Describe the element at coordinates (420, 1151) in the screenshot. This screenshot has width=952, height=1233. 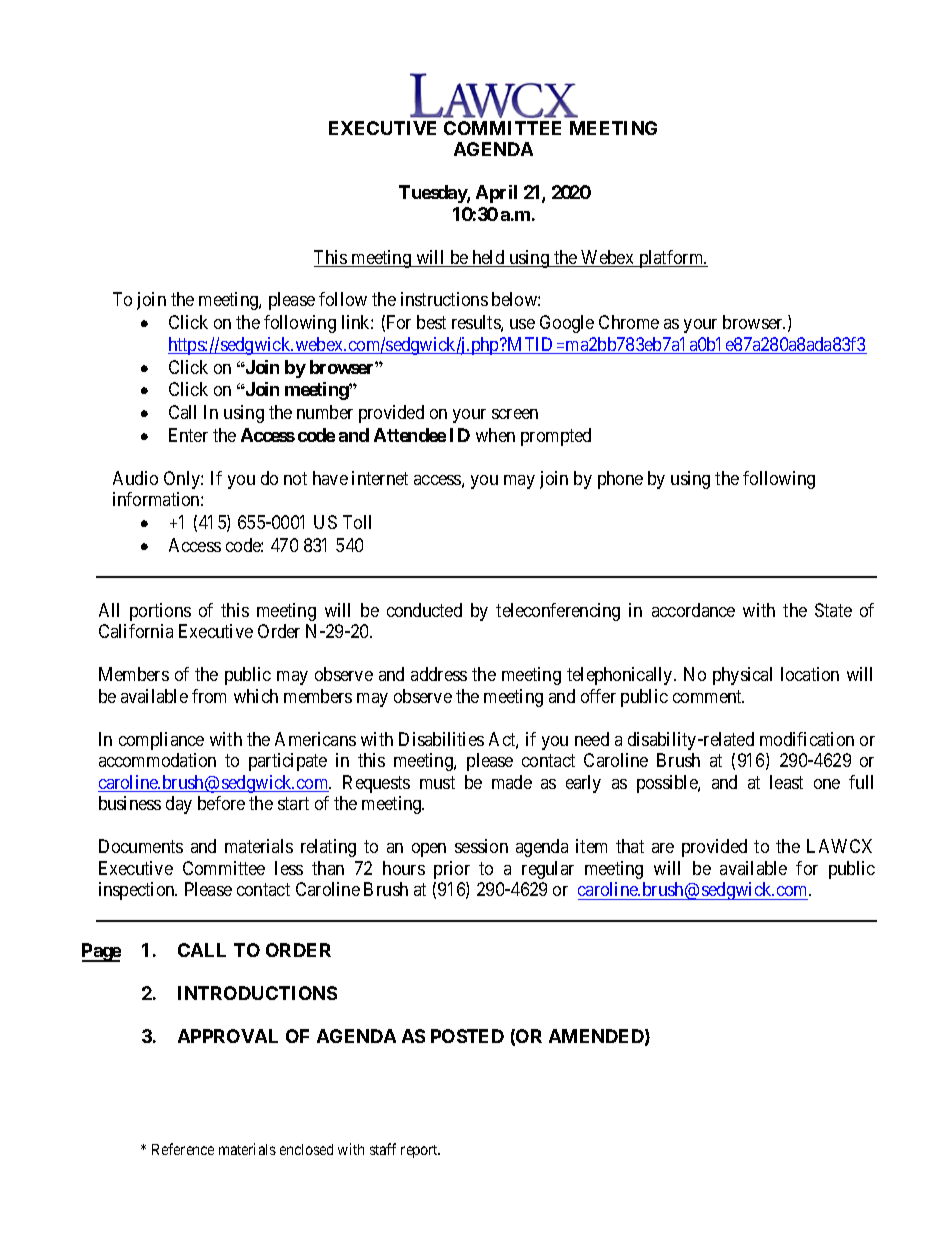
I see `report` at that location.
